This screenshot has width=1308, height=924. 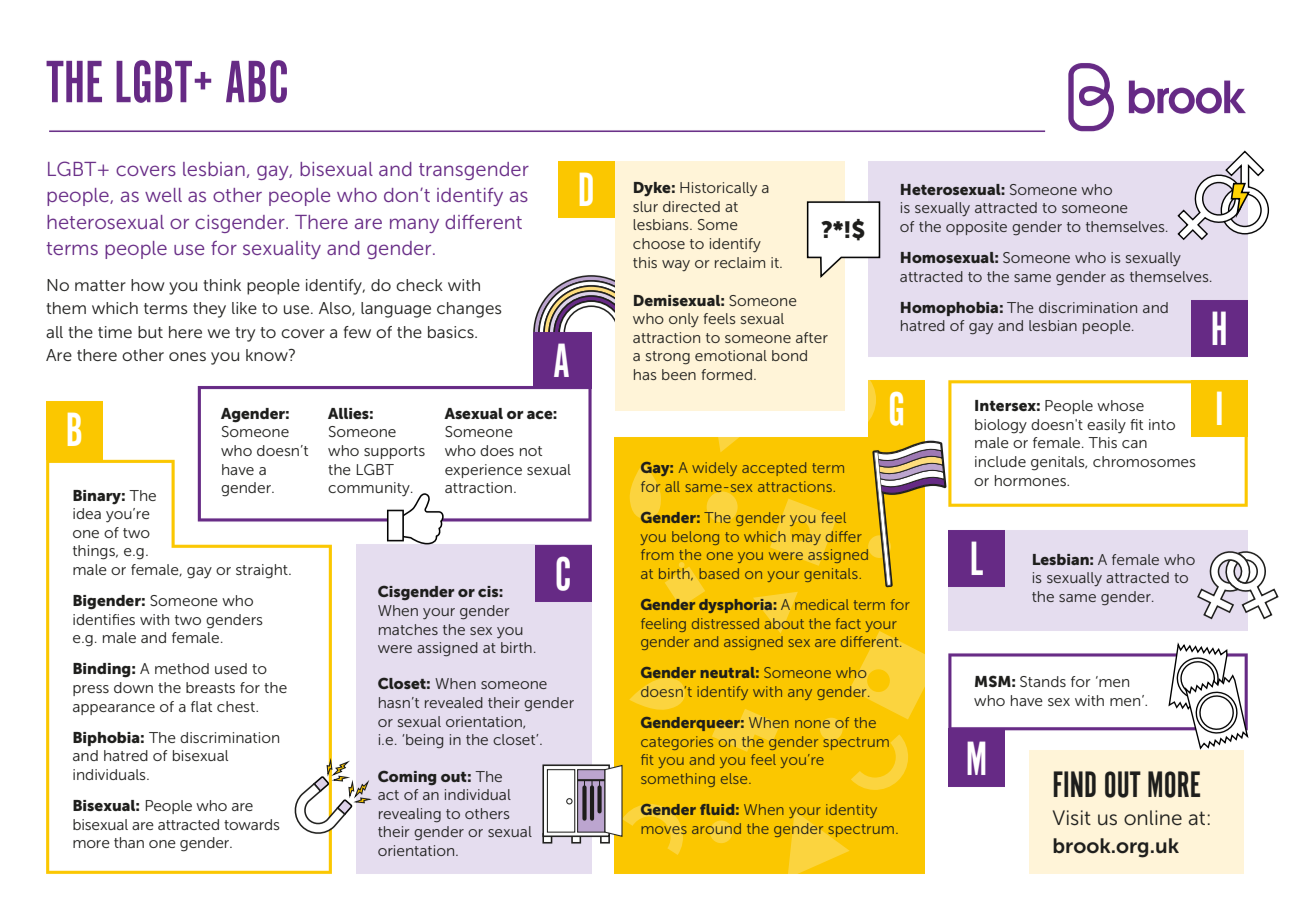 What do you see at coordinates (718, 189) in the screenshot?
I see `Historically` at bounding box center [718, 189].
